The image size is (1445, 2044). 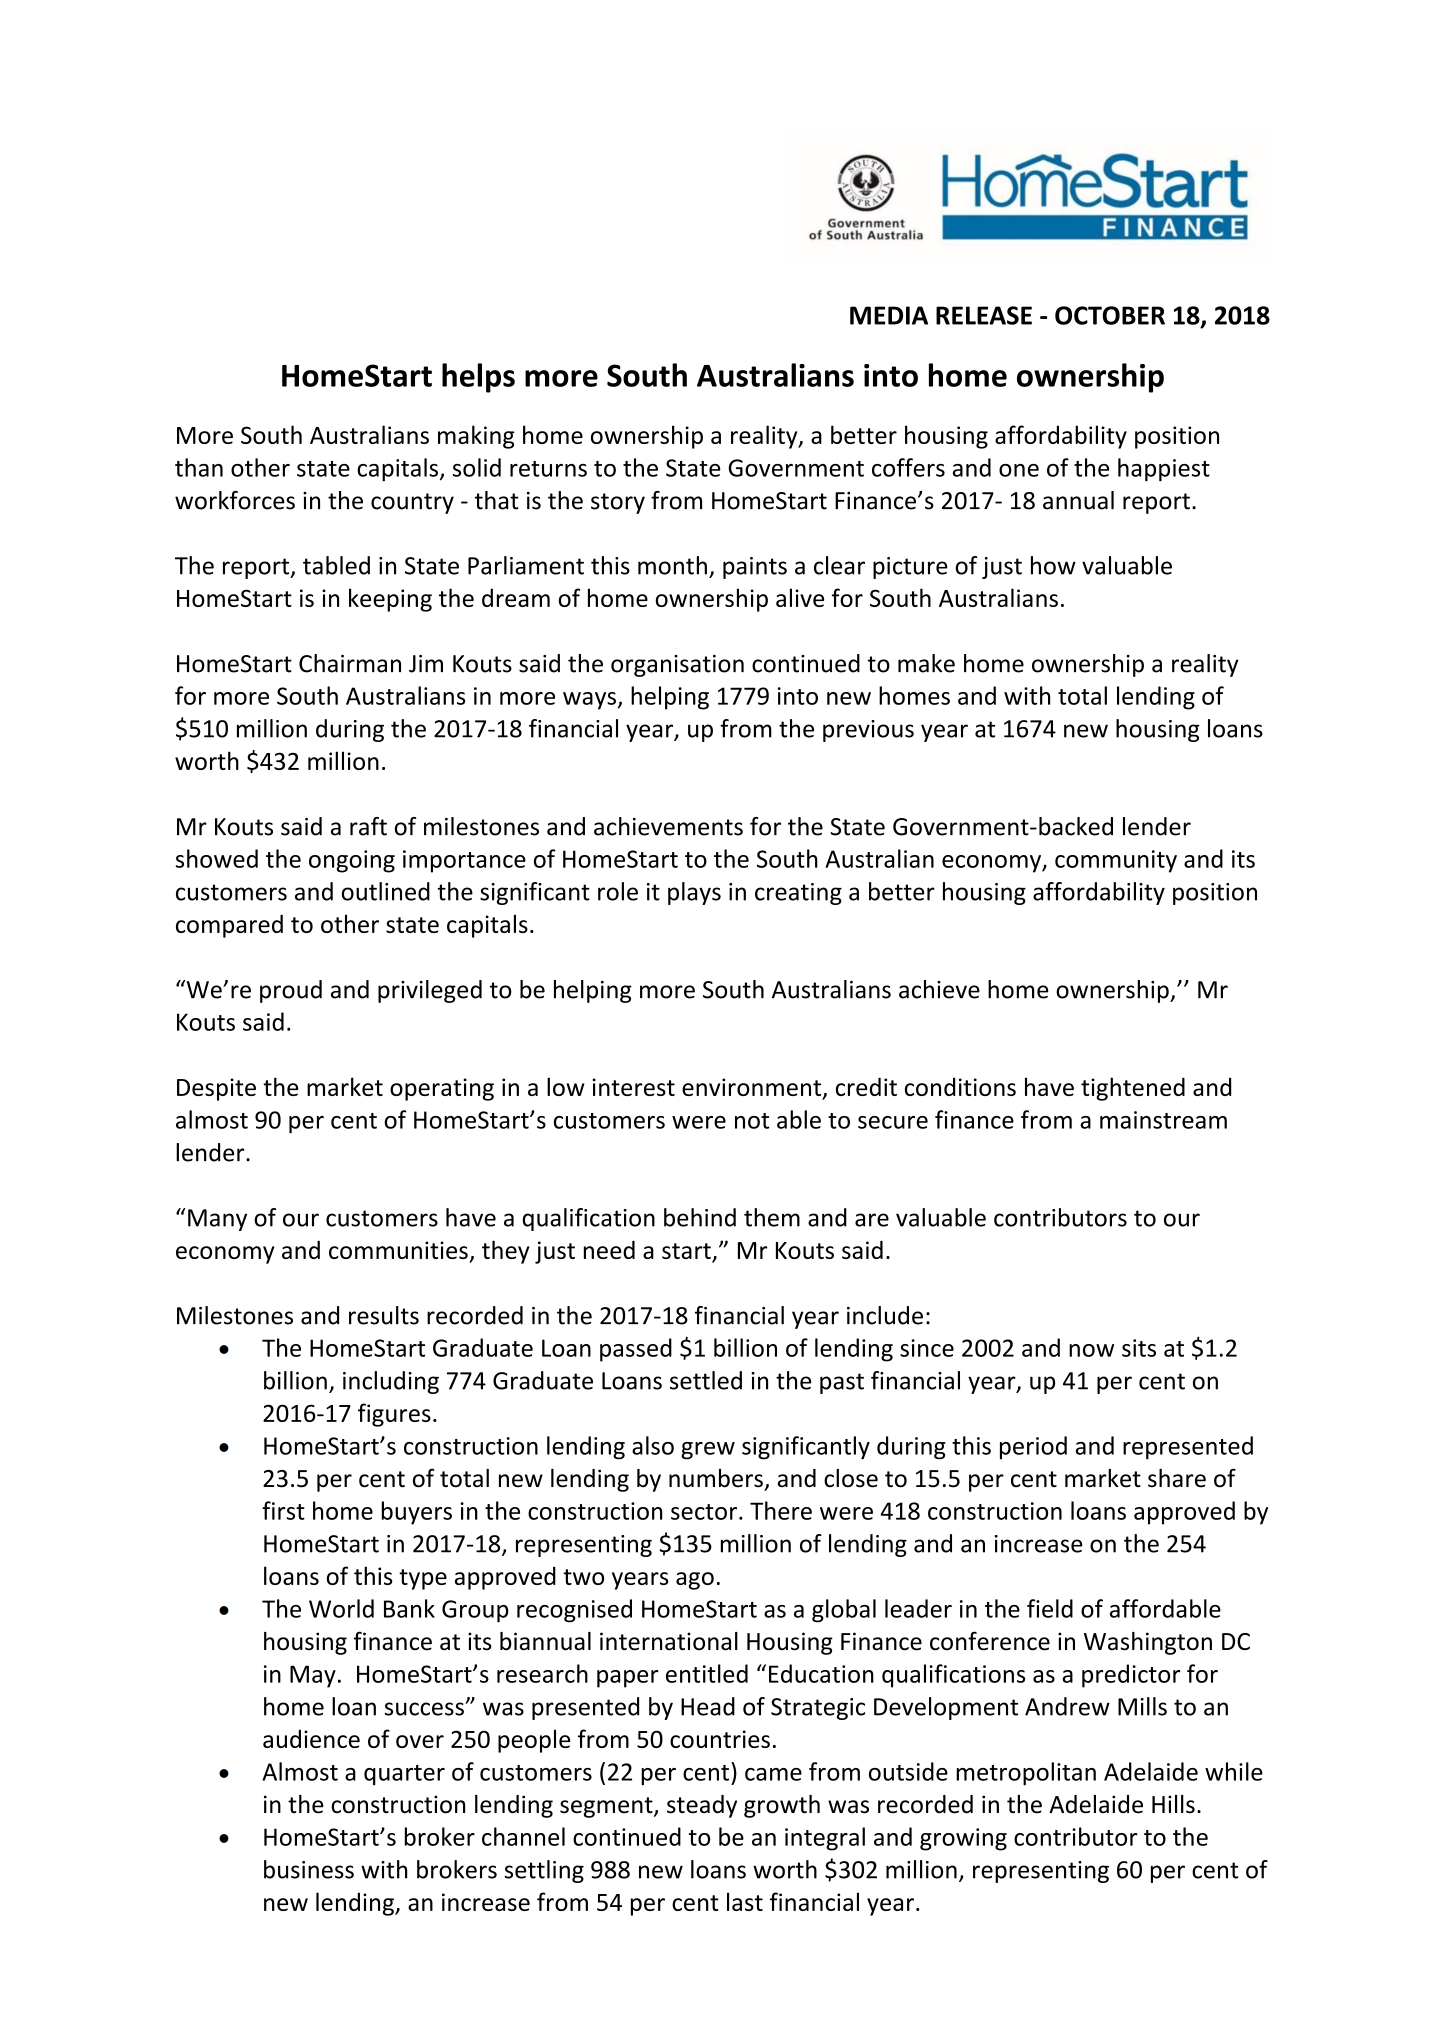 What do you see at coordinates (309, 1869) in the screenshot?
I see `business` at bounding box center [309, 1869].
